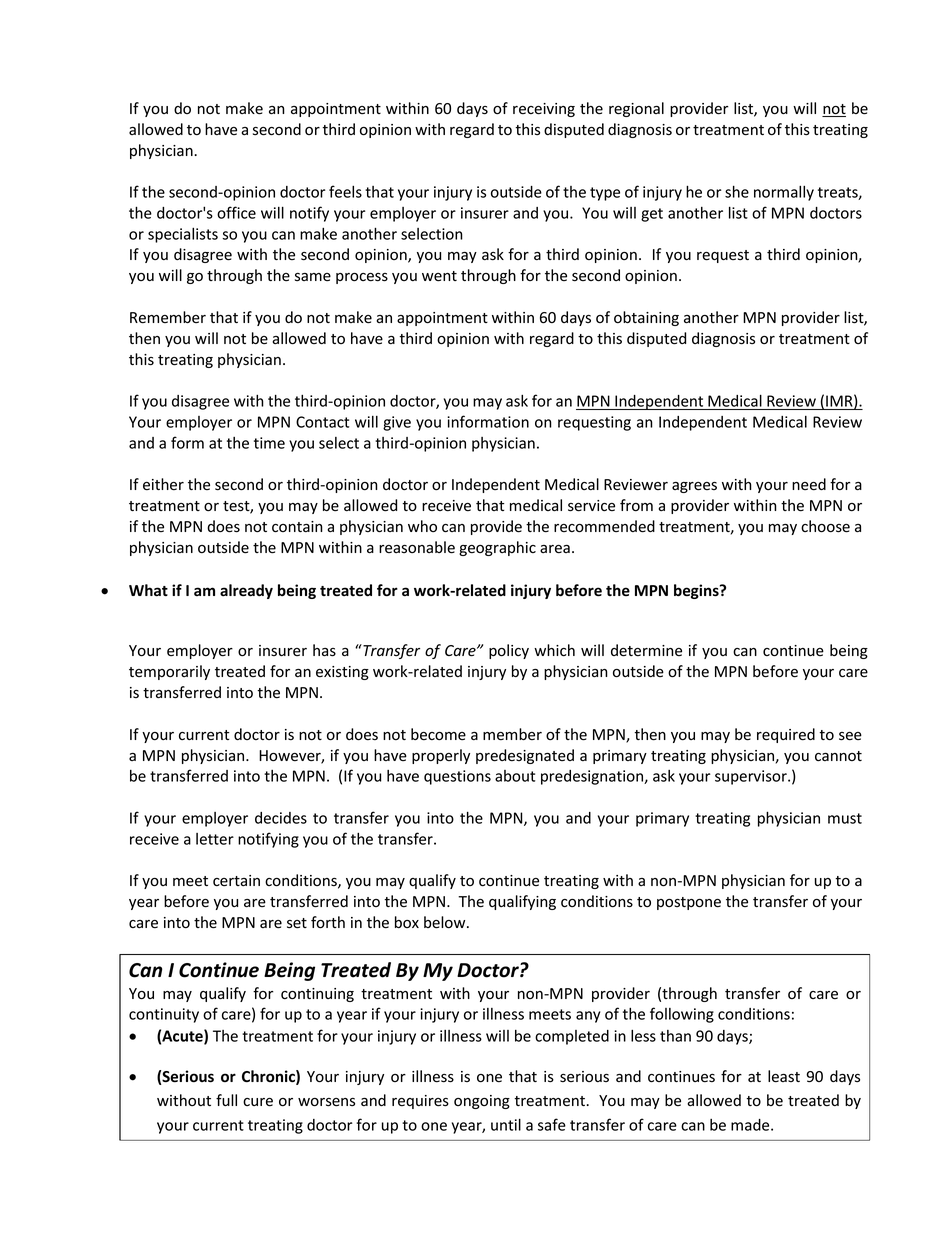 The width and height of the document is (952, 1233). What do you see at coordinates (784, 1076) in the document?
I see `least` at bounding box center [784, 1076].
